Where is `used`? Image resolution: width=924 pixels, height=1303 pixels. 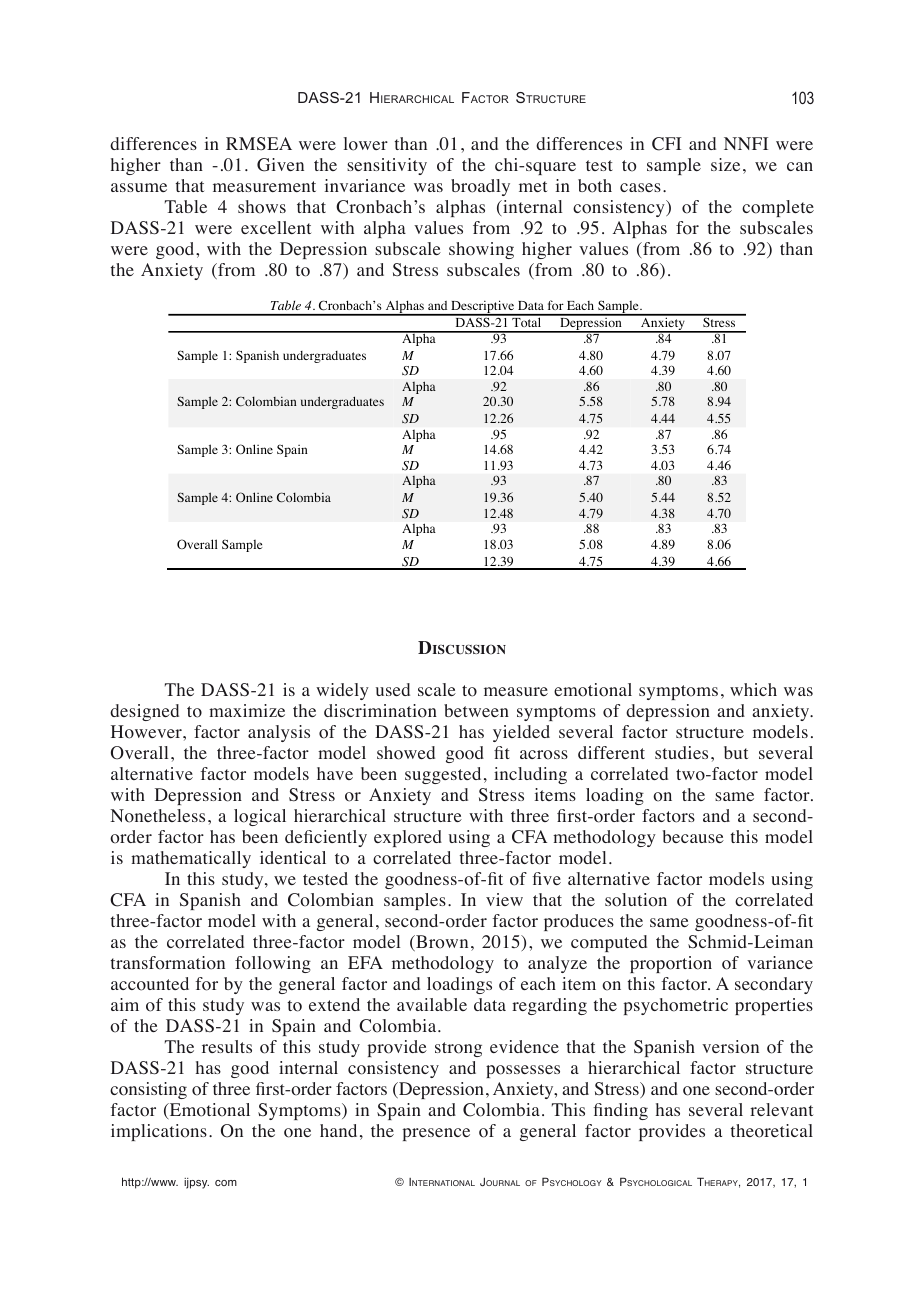
used is located at coordinates (393, 689).
